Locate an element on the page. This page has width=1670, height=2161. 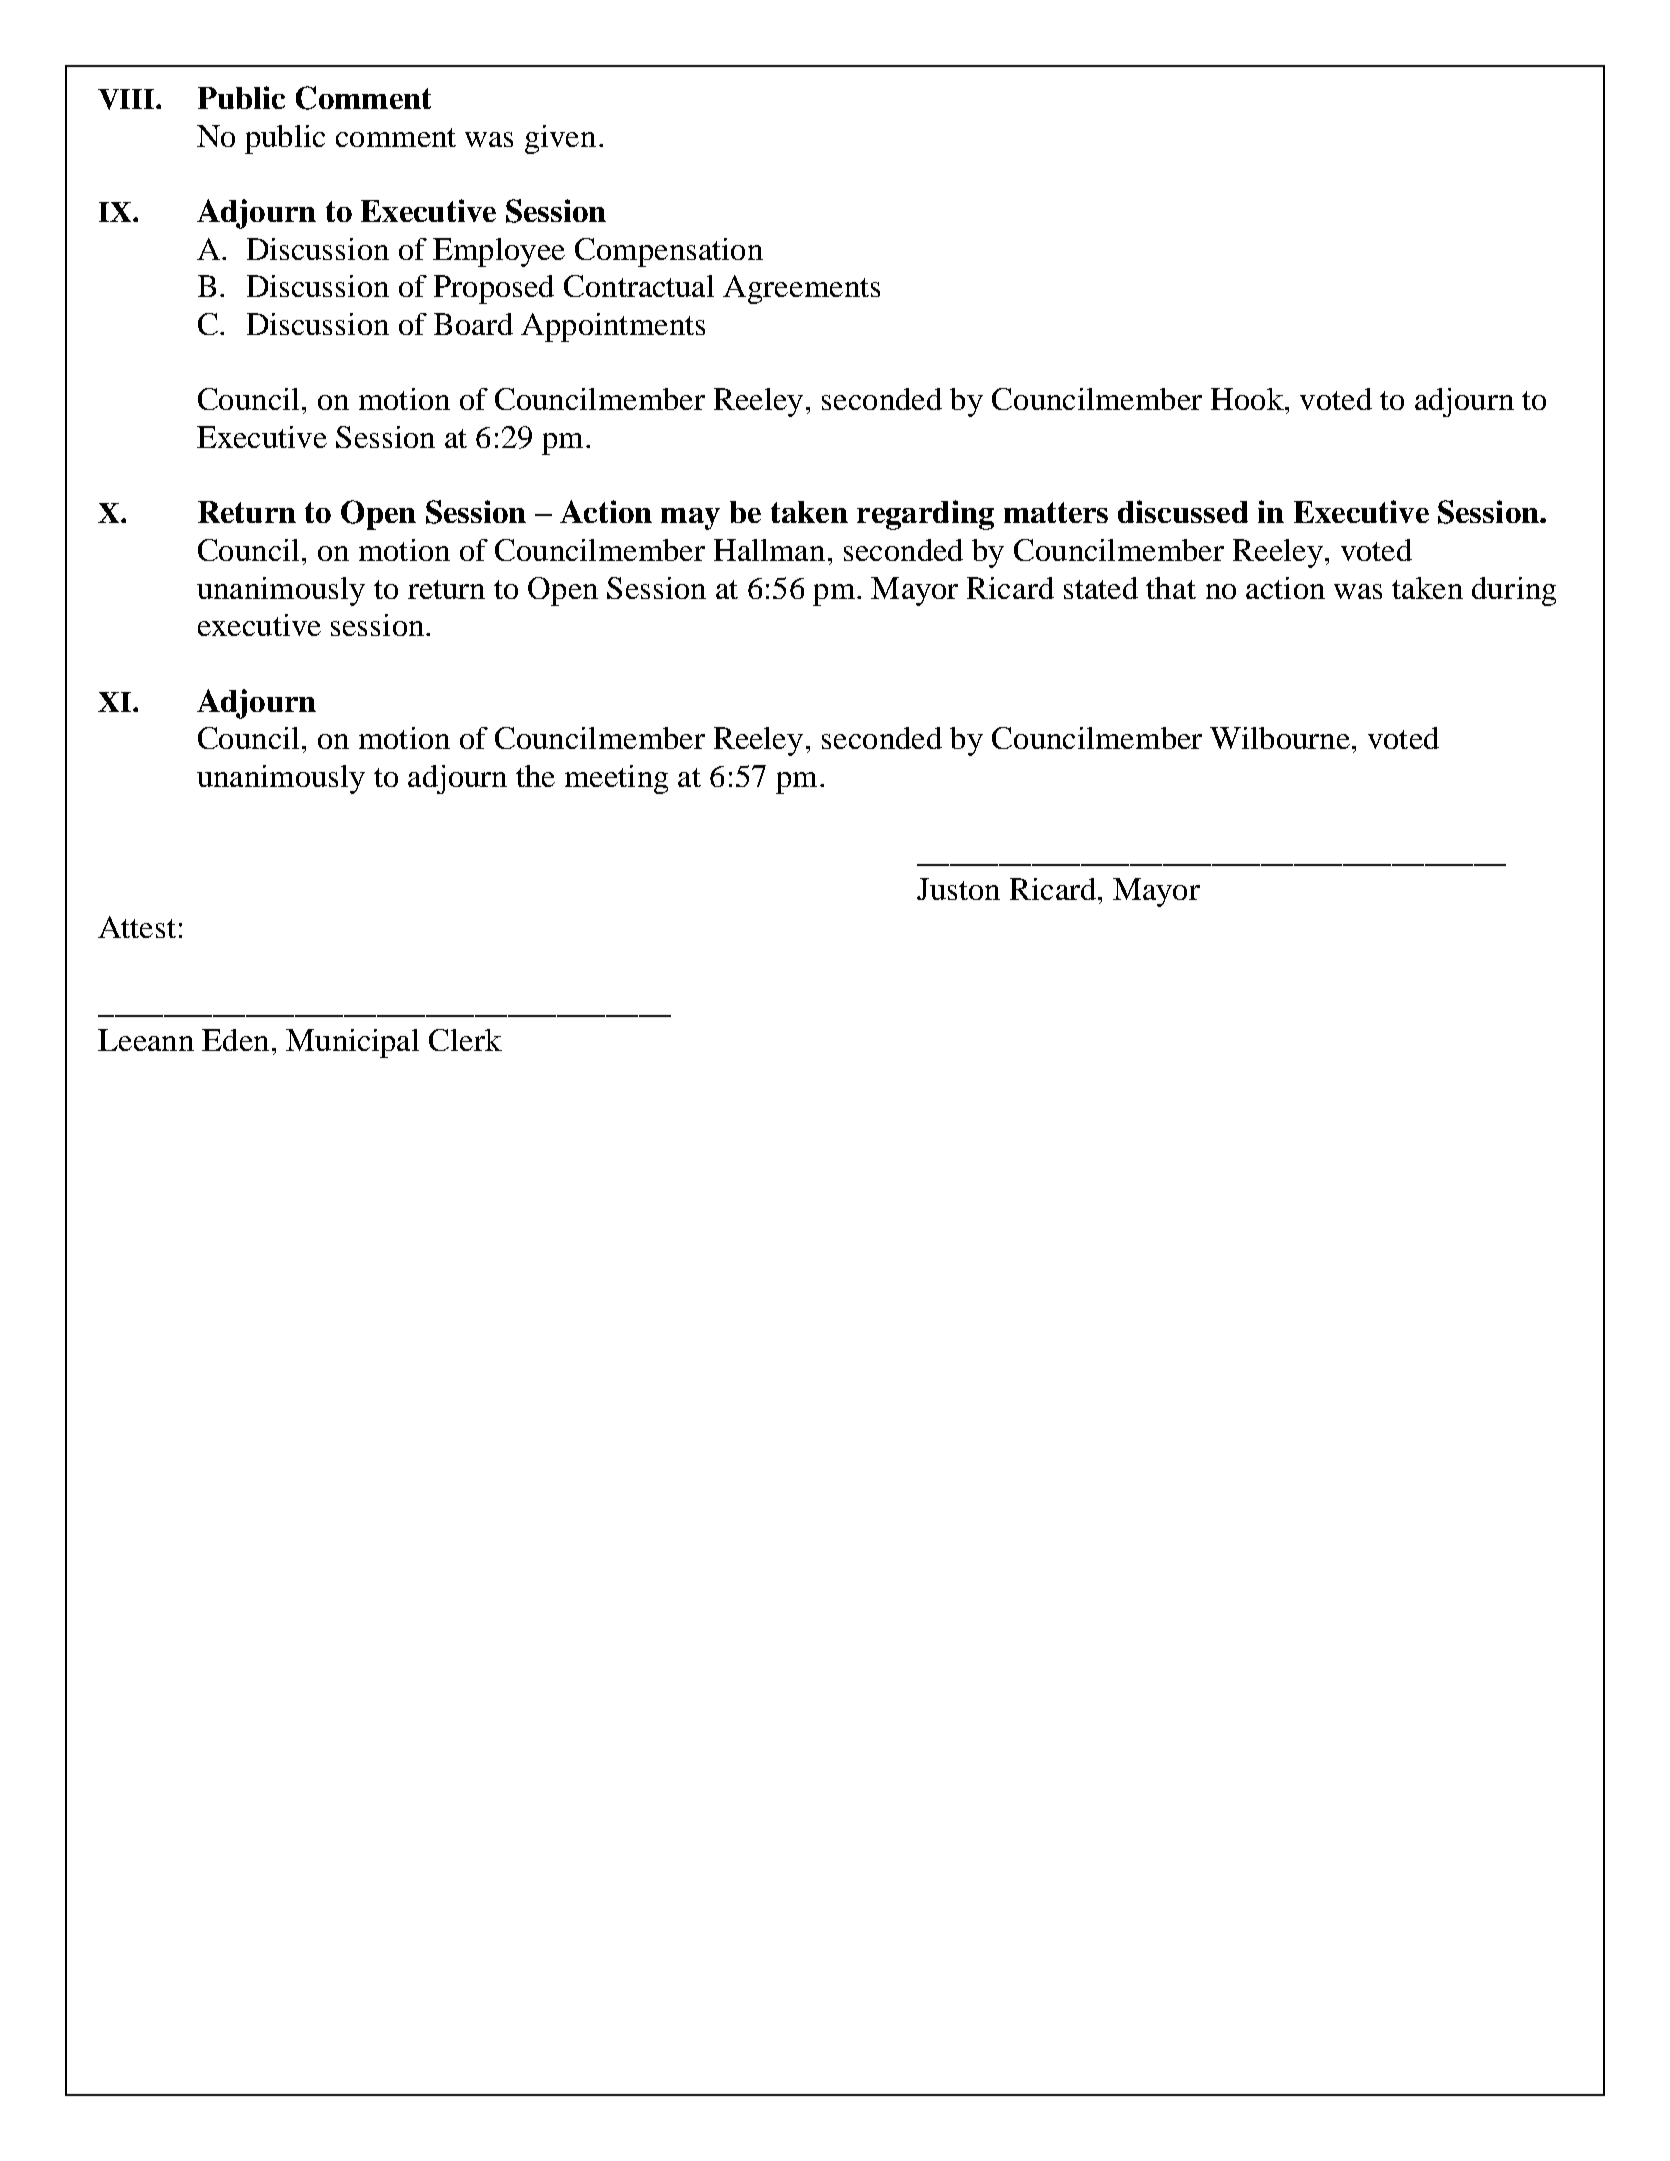
Agreements is located at coordinates (801, 289).
